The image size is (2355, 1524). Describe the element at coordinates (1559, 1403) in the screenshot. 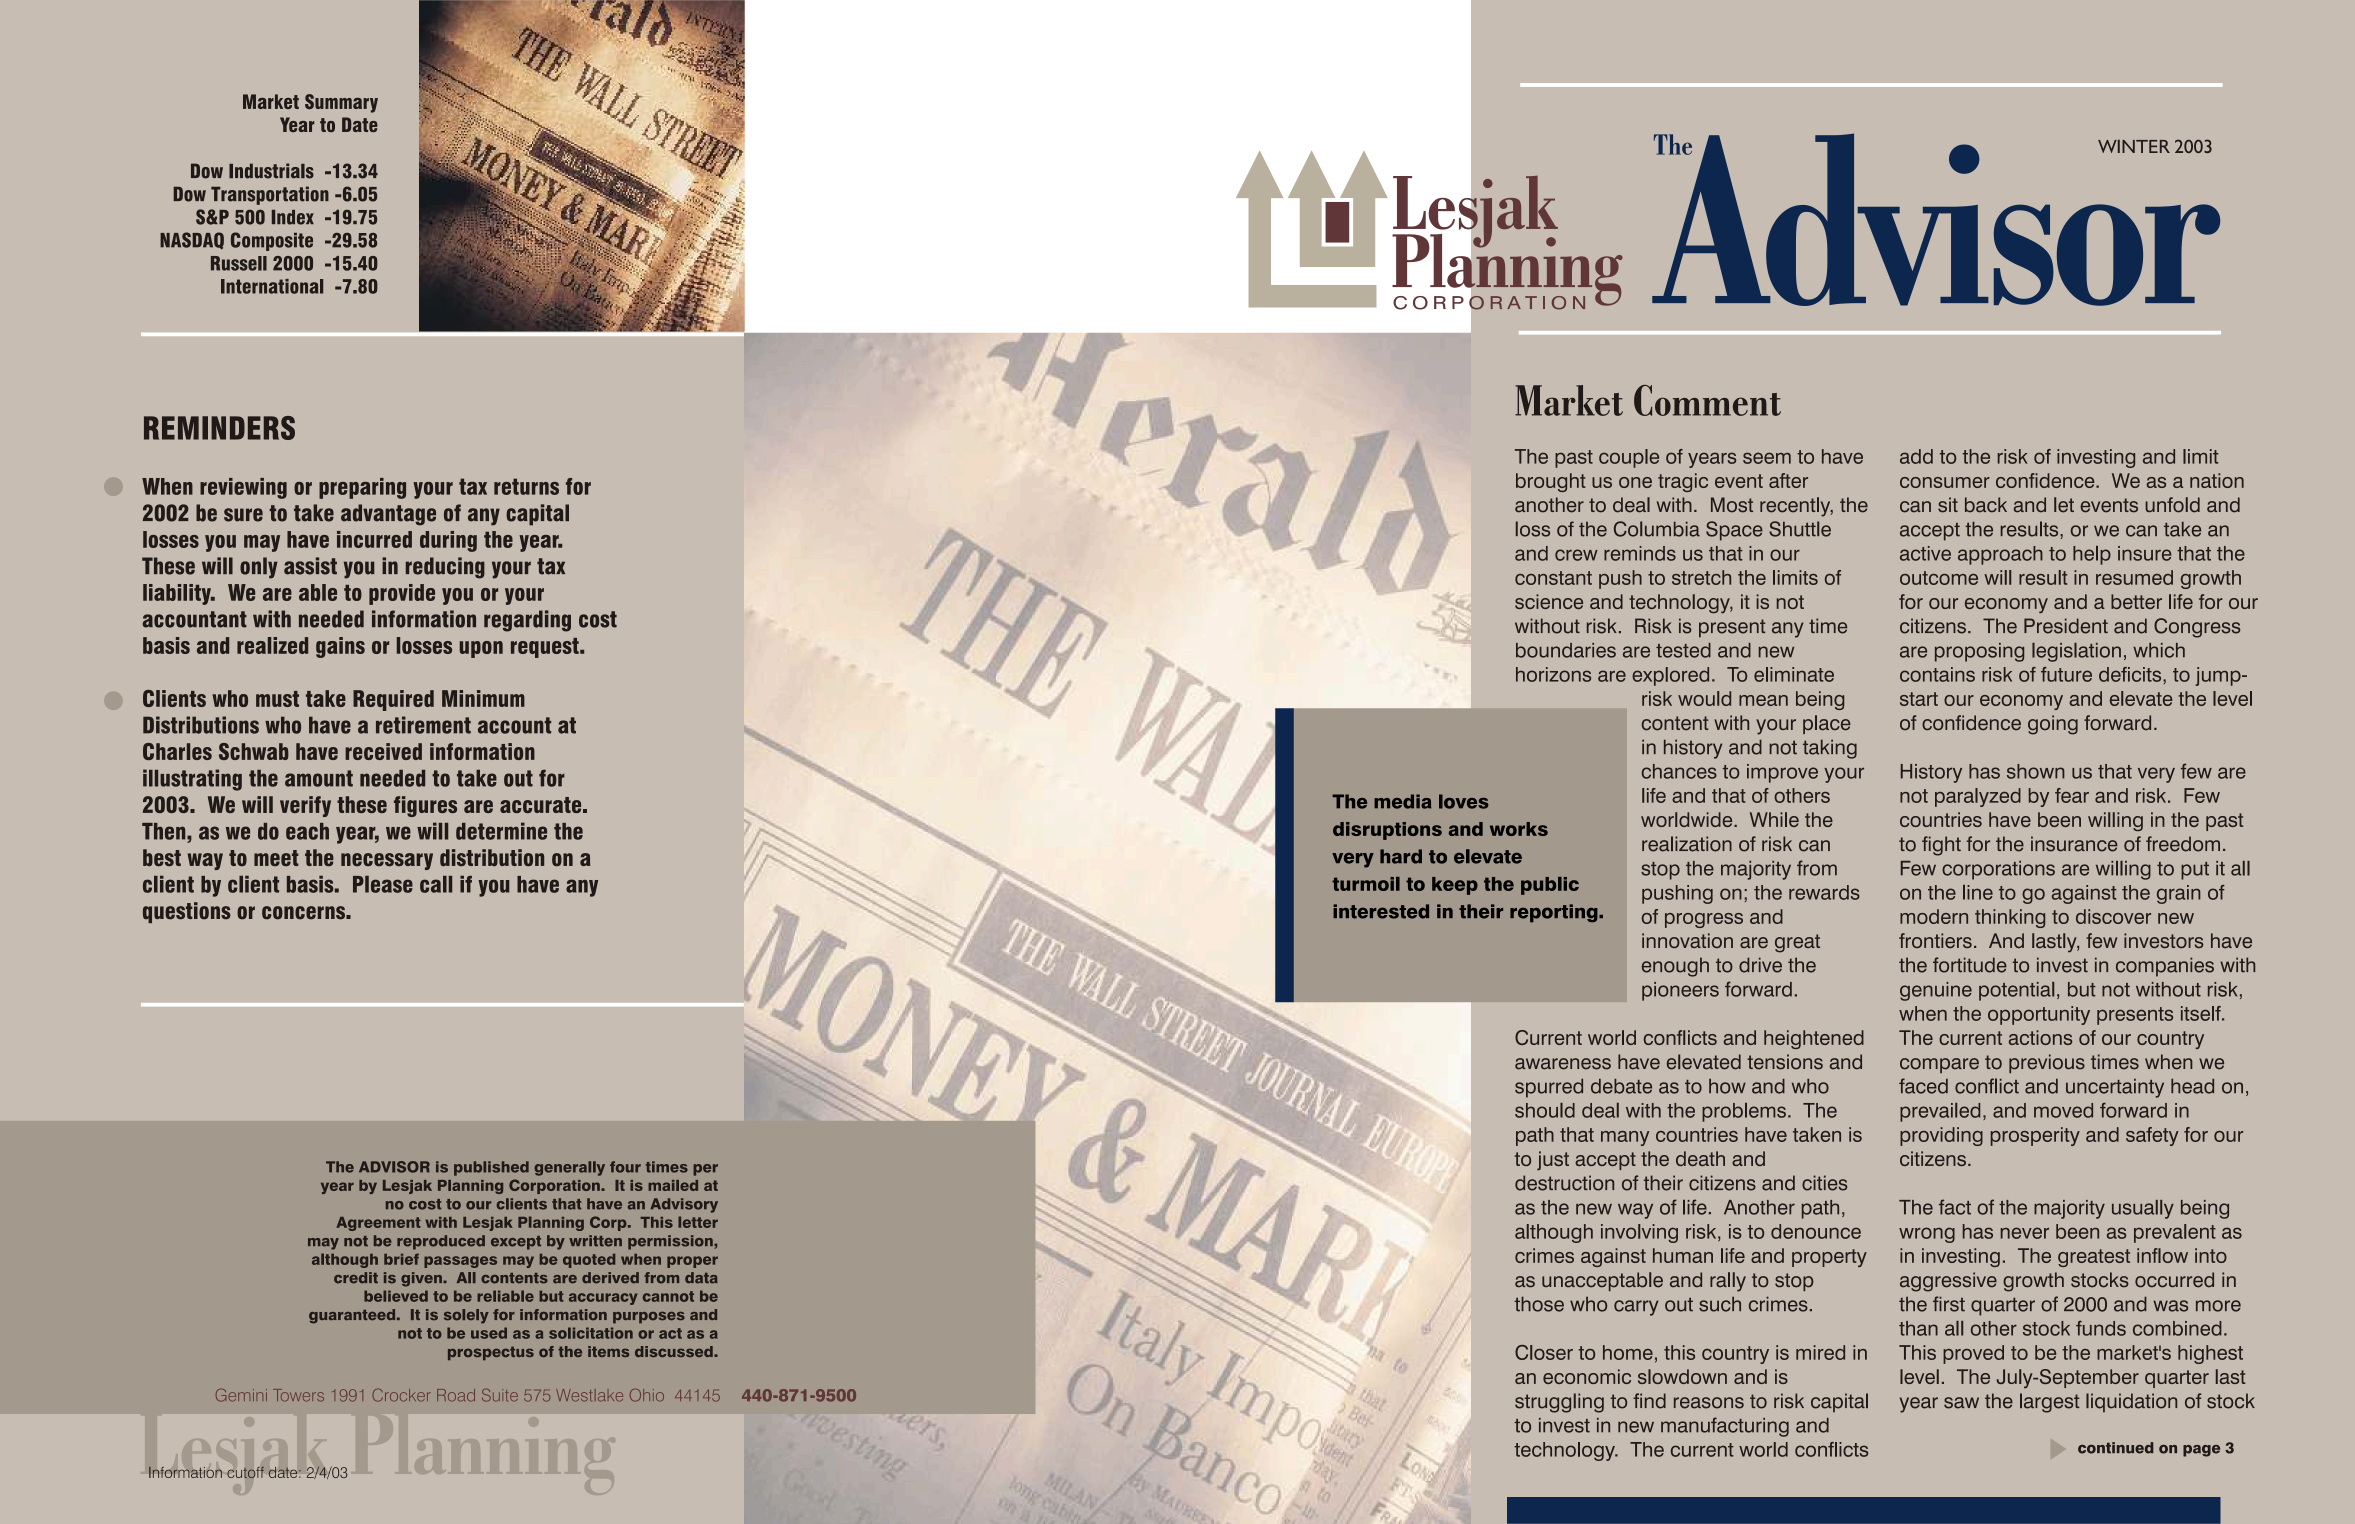

I see `struggling` at that location.
